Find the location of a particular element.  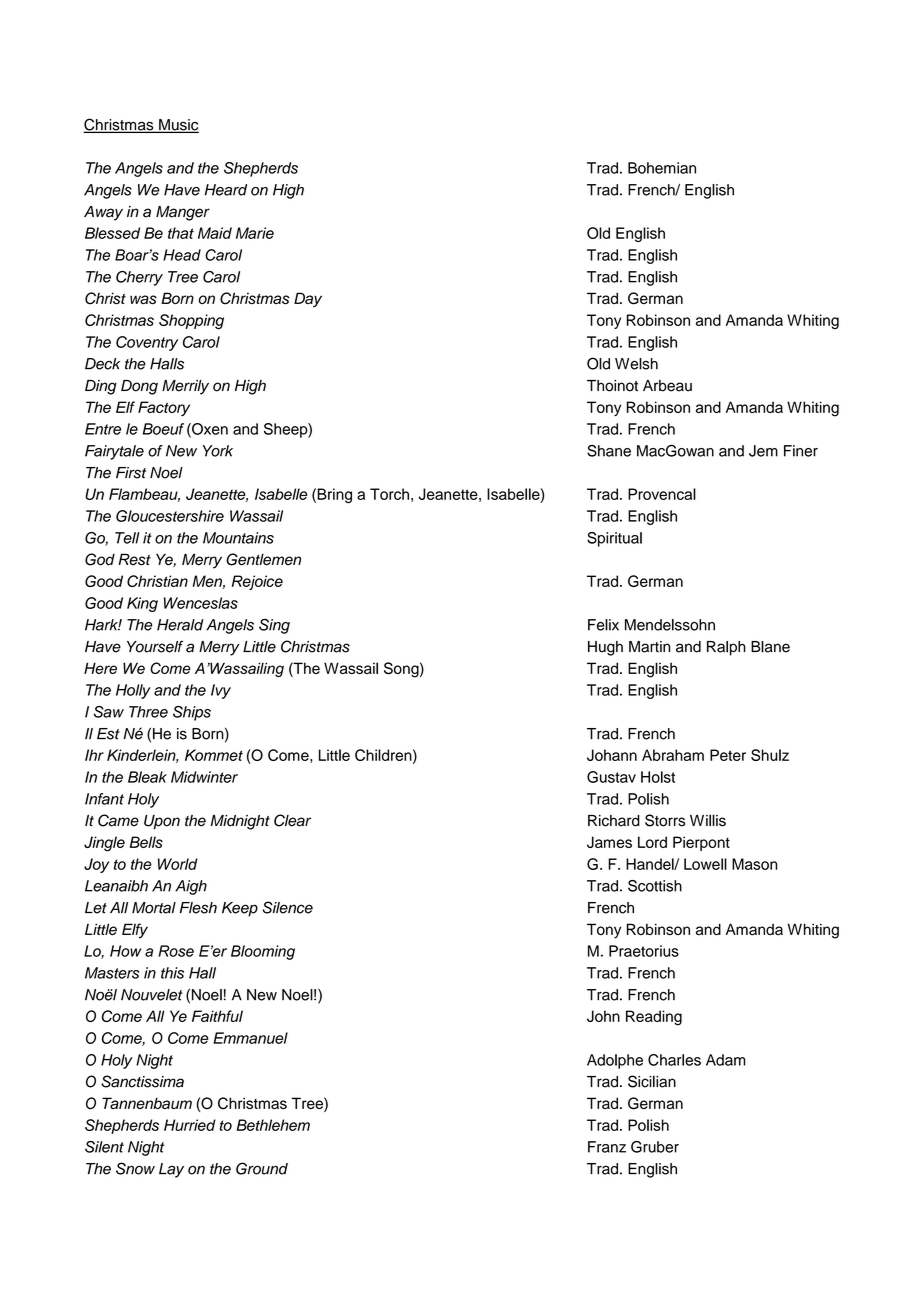

Franz is located at coordinates (607, 1147).
